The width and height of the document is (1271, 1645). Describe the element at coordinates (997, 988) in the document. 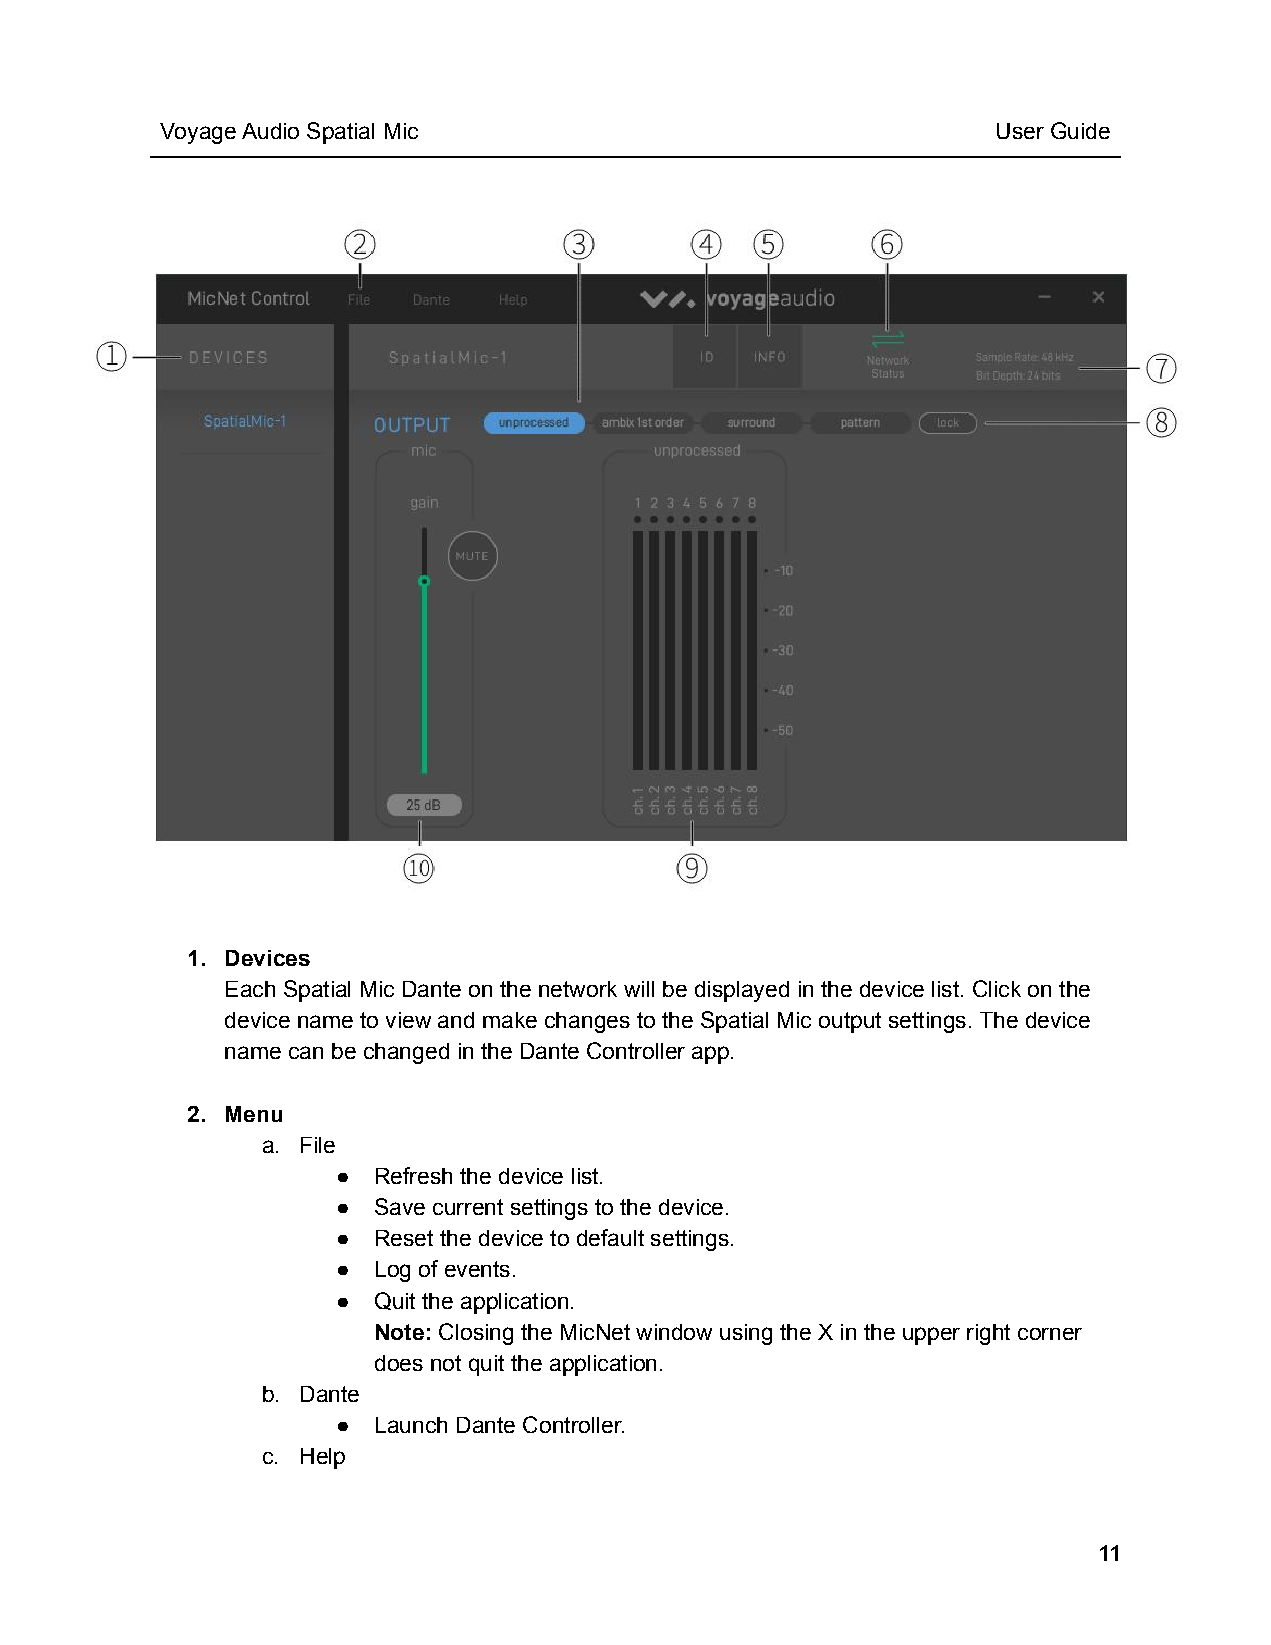

I see `Click` at that location.
